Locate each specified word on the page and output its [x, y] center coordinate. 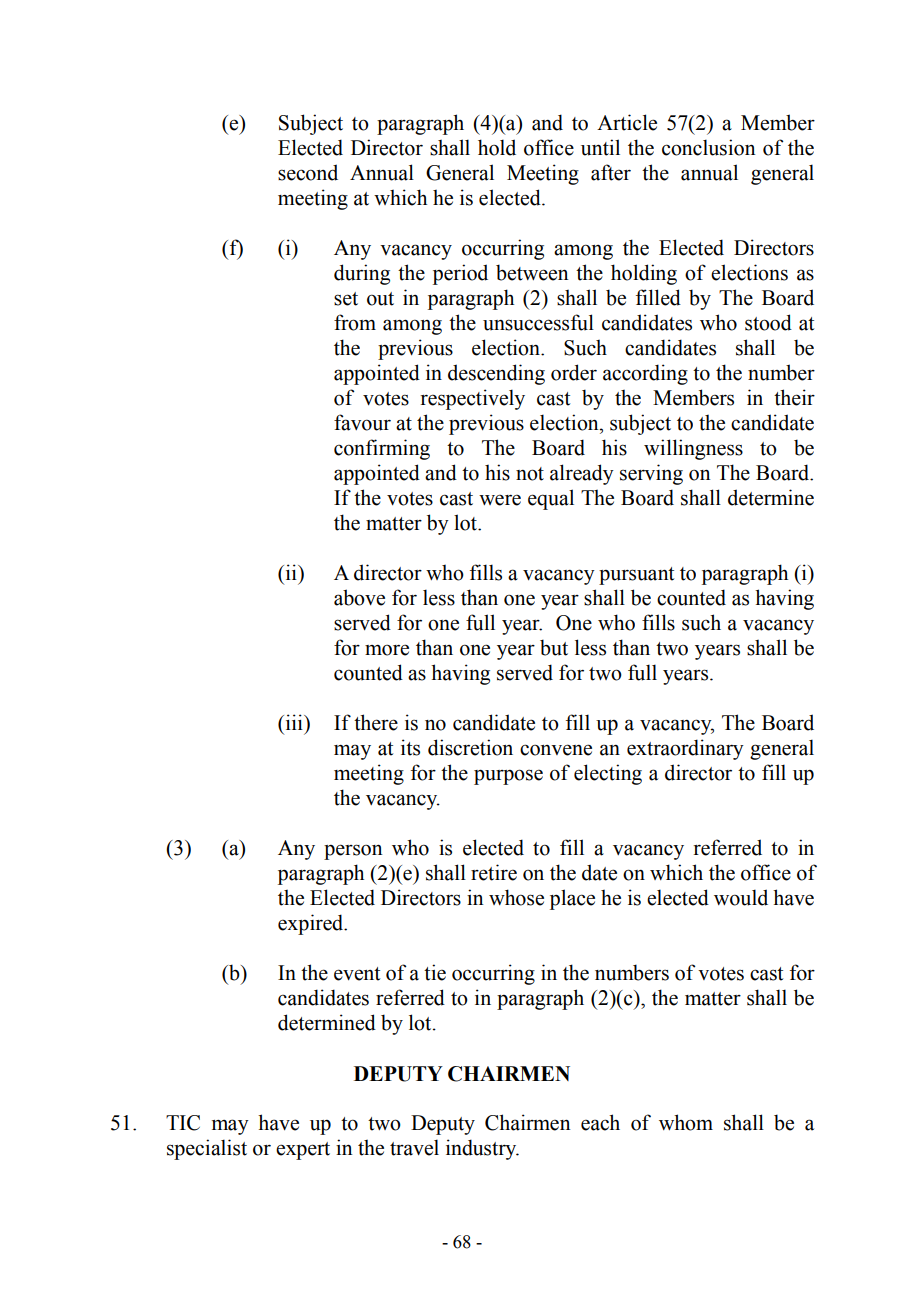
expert [303, 1151]
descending [496, 374]
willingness [693, 449]
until [600, 147]
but [554, 647]
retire [494, 872]
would [741, 897]
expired [312, 924]
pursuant [636, 576]
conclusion [709, 147]
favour [362, 422]
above [359, 597]
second [308, 172]
